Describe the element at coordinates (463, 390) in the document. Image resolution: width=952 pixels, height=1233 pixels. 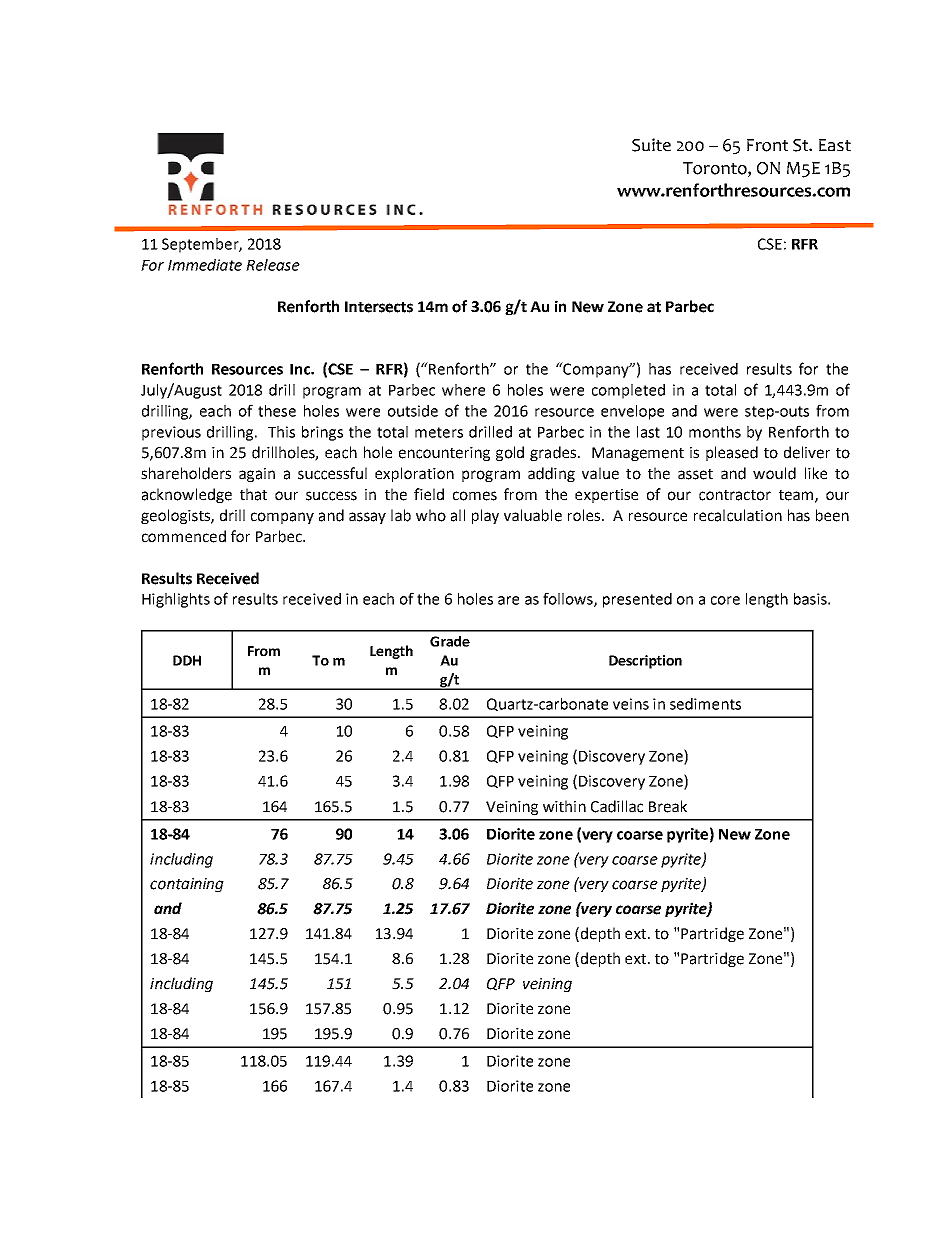
I see `where` at that location.
